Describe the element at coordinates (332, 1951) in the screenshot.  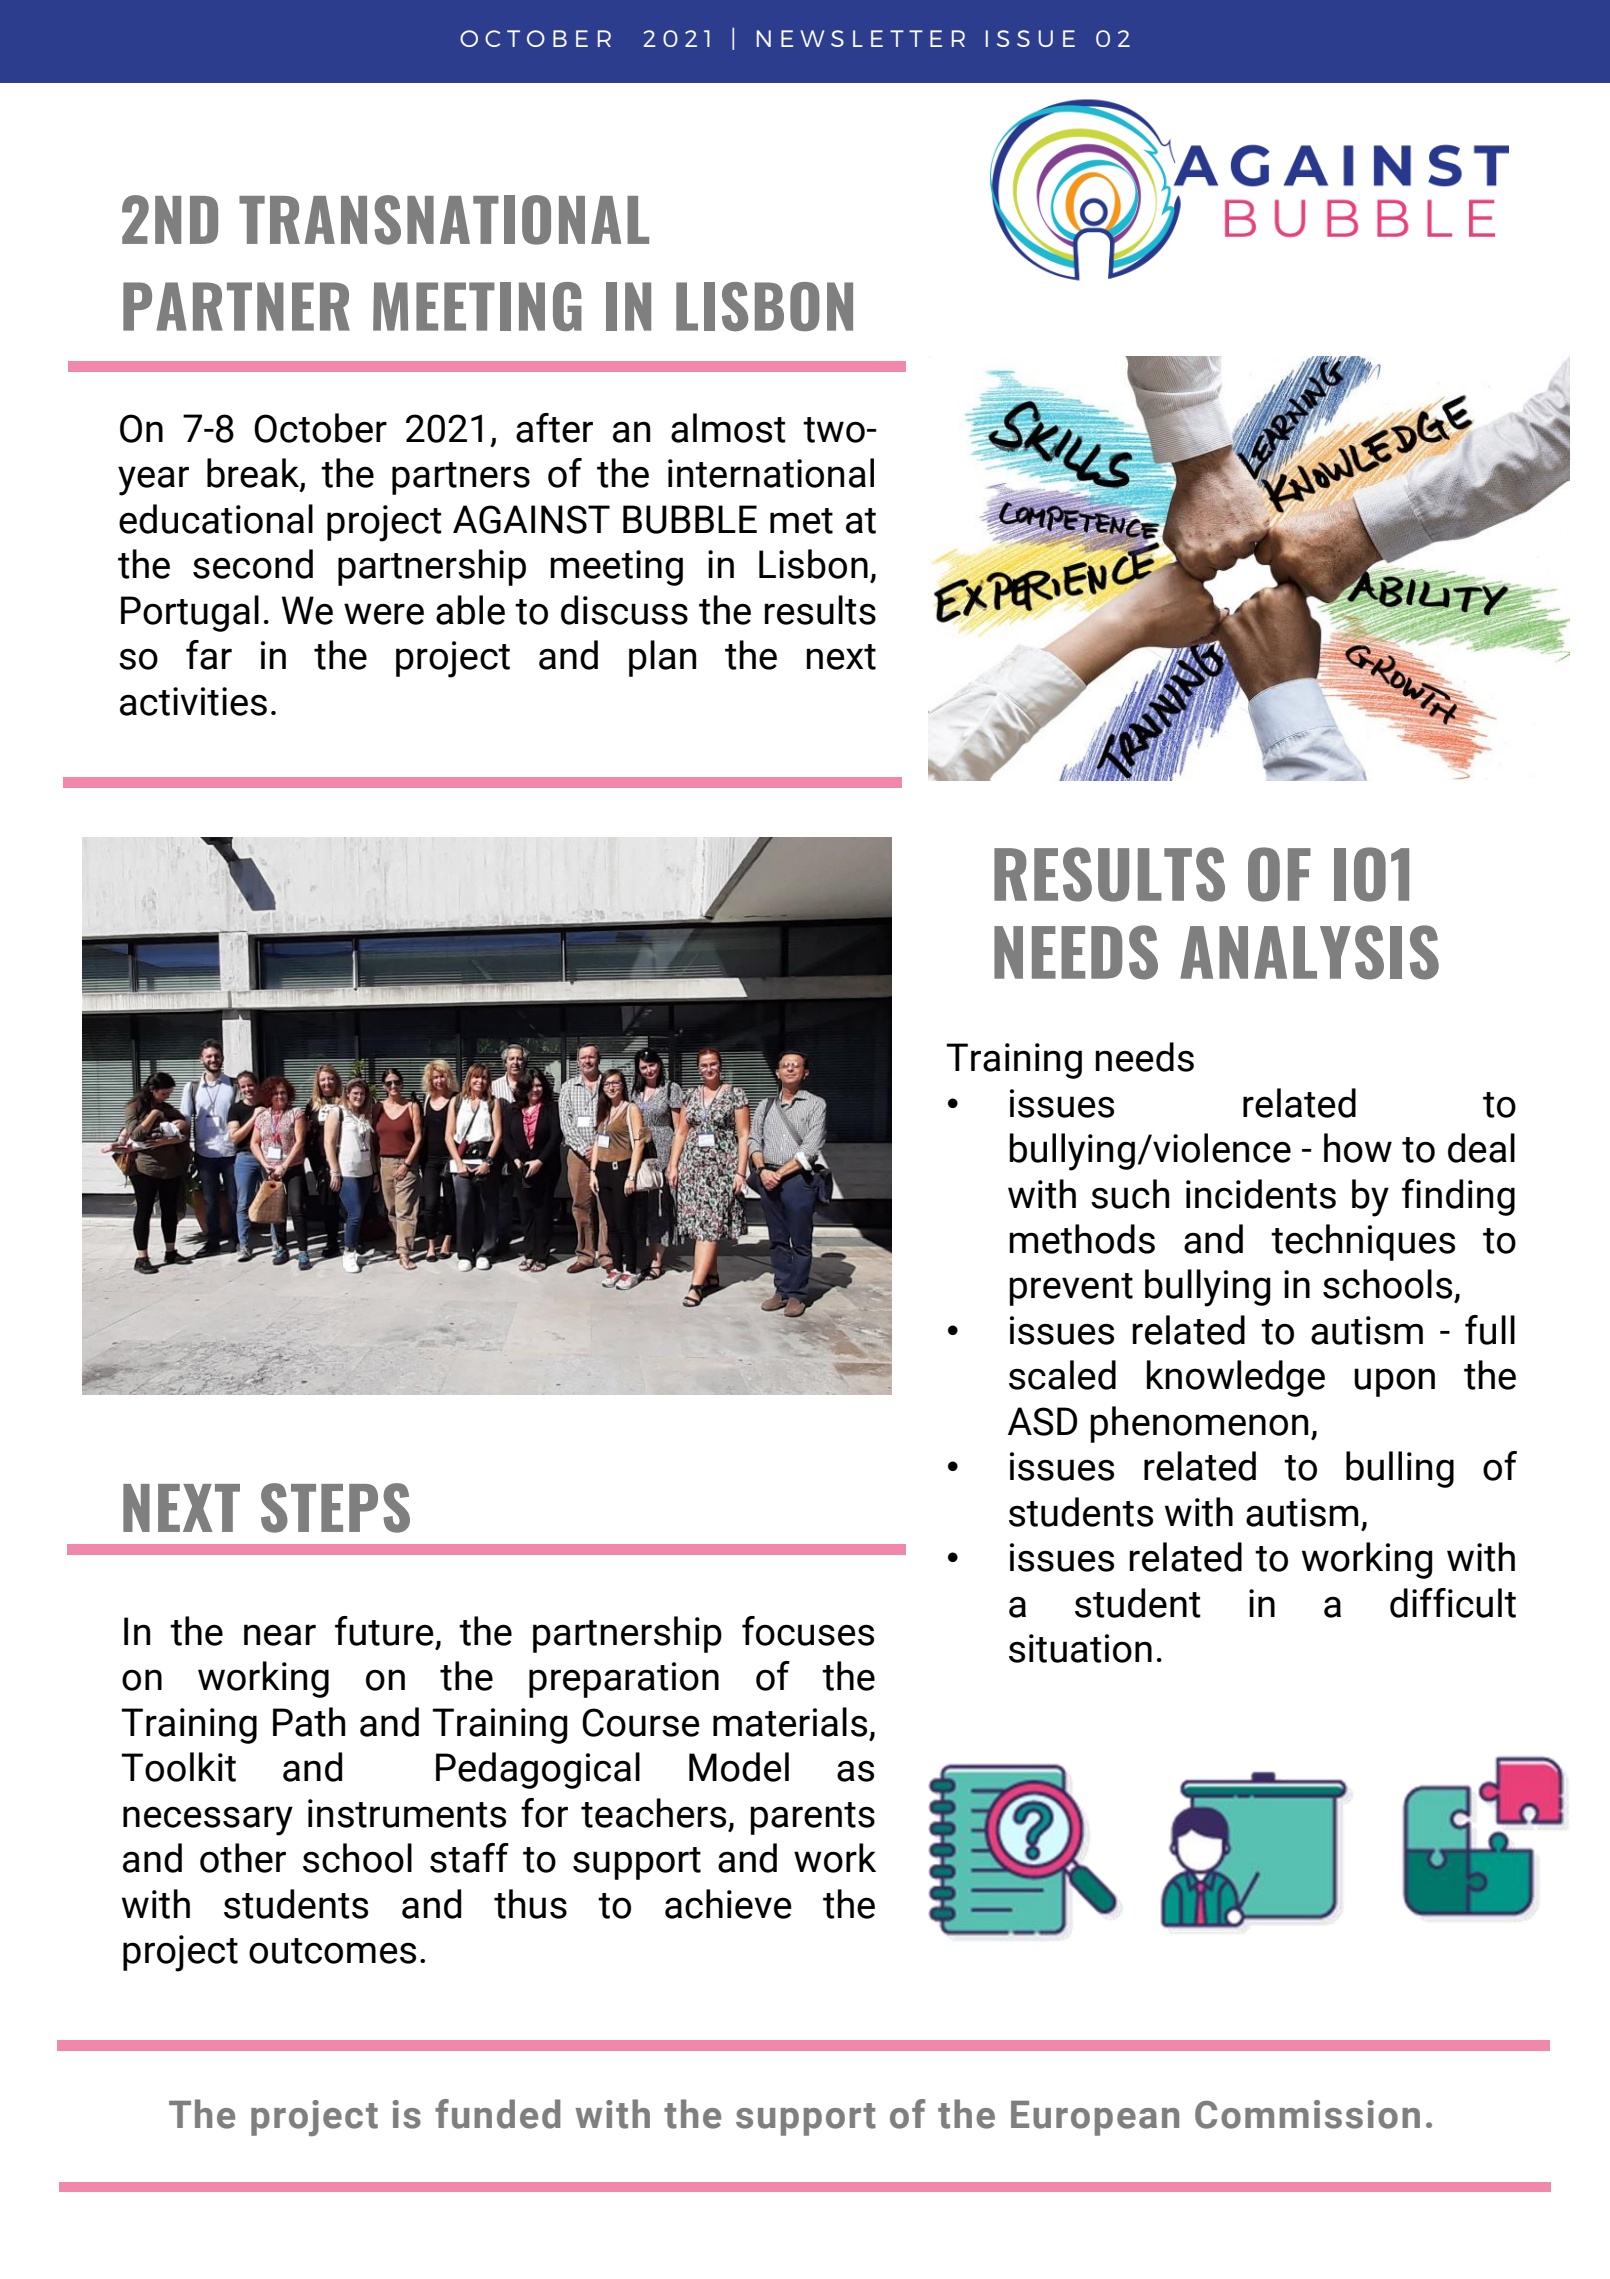
I see `outcomes` at that location.
